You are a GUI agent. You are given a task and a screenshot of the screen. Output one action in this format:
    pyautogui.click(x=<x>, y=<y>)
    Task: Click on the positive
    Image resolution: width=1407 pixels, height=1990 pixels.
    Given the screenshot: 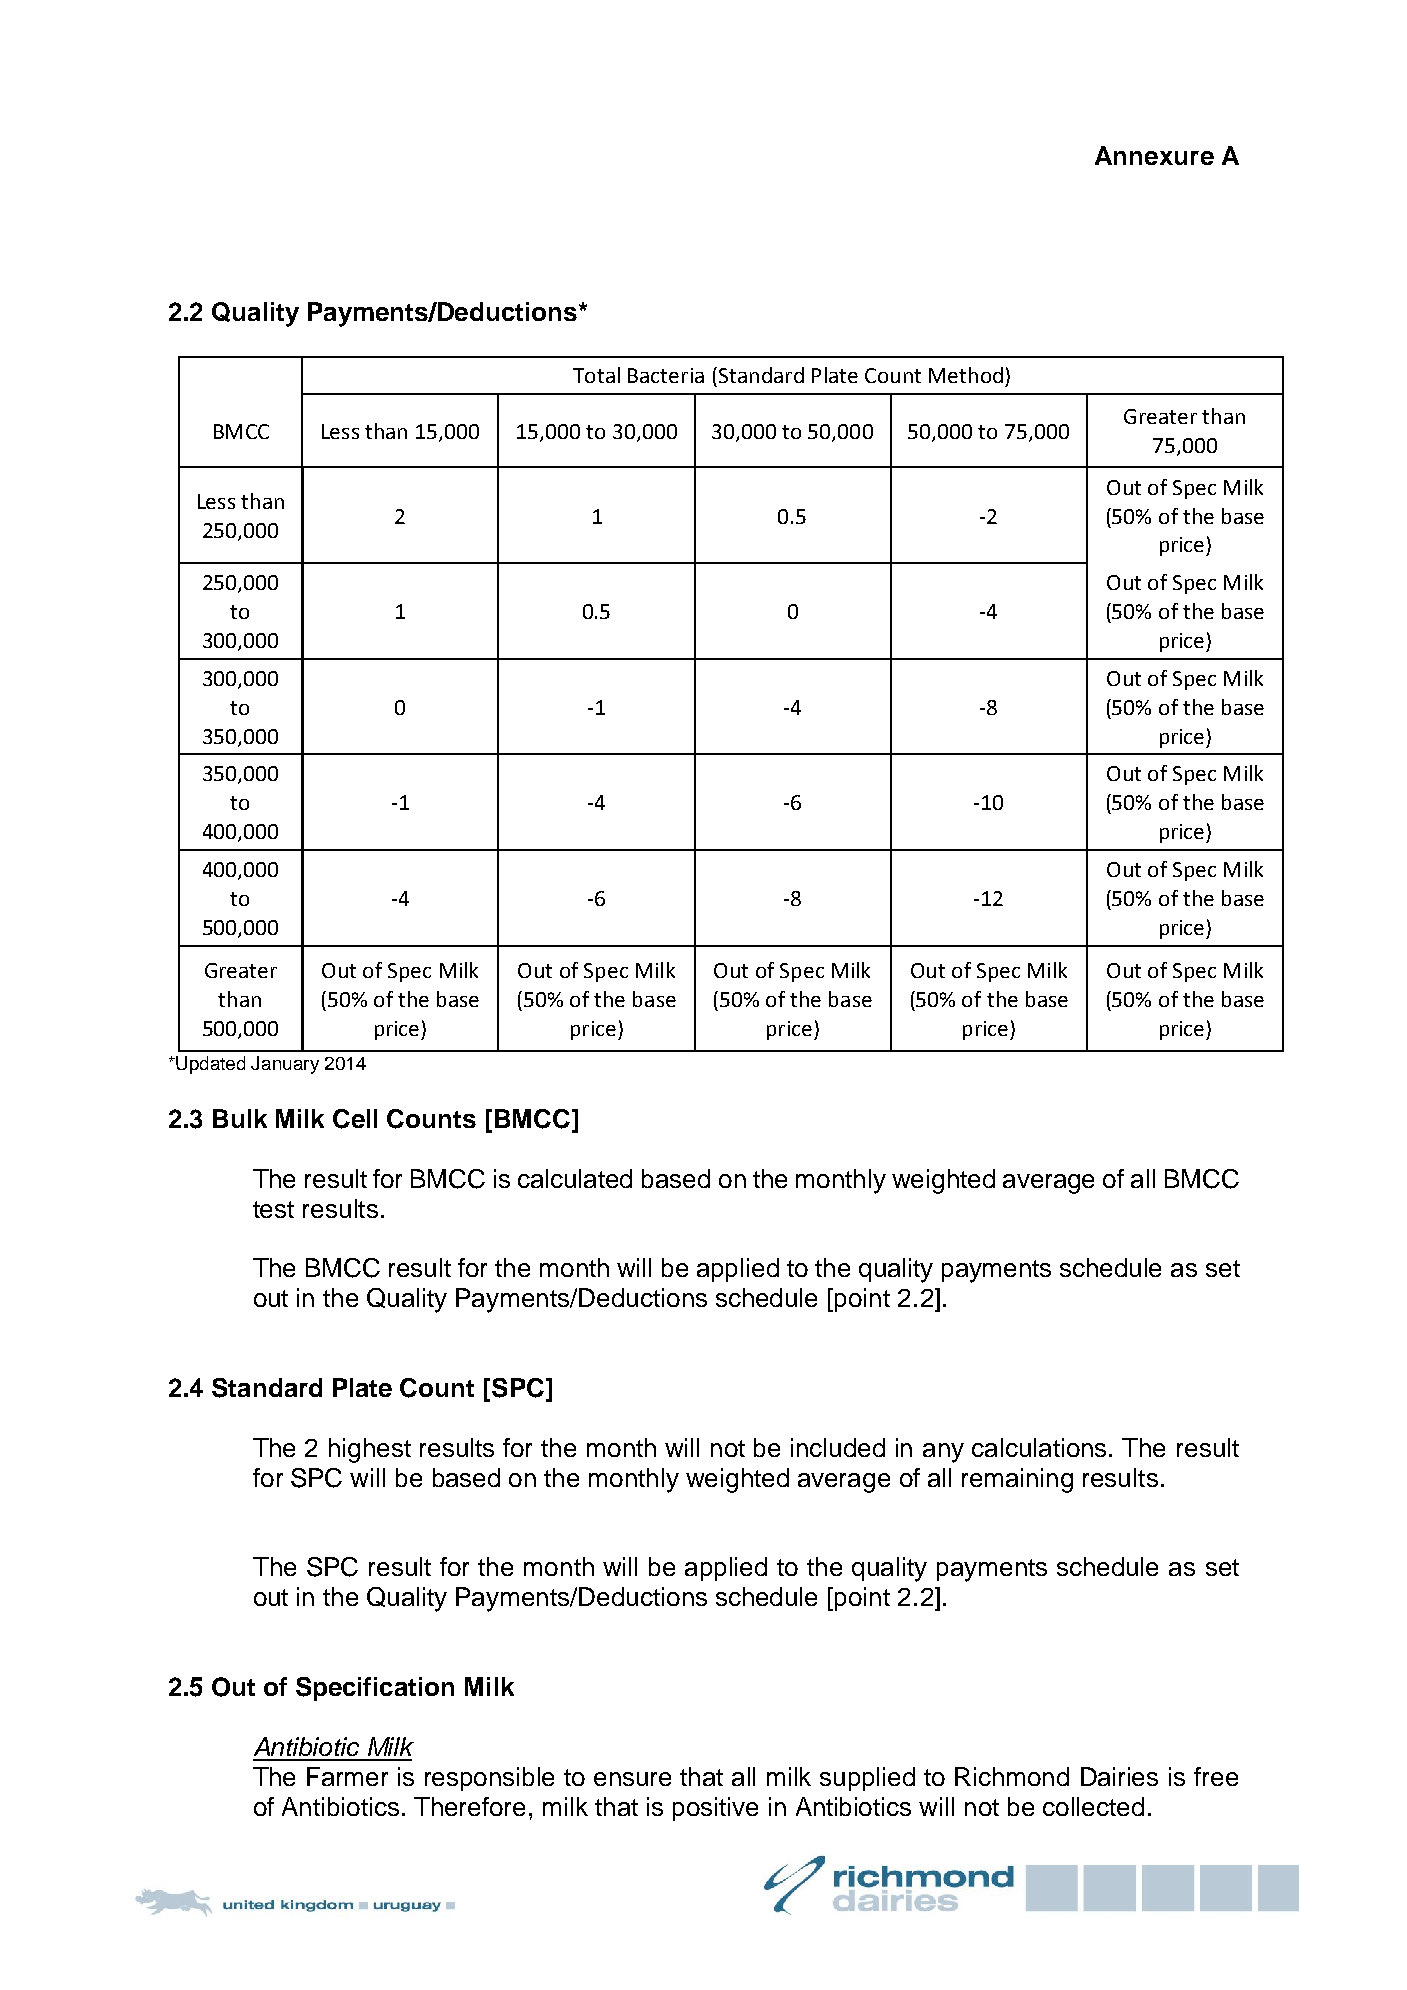 What is the action you would take?
    pyautogui.click(x=715, y=1809)
